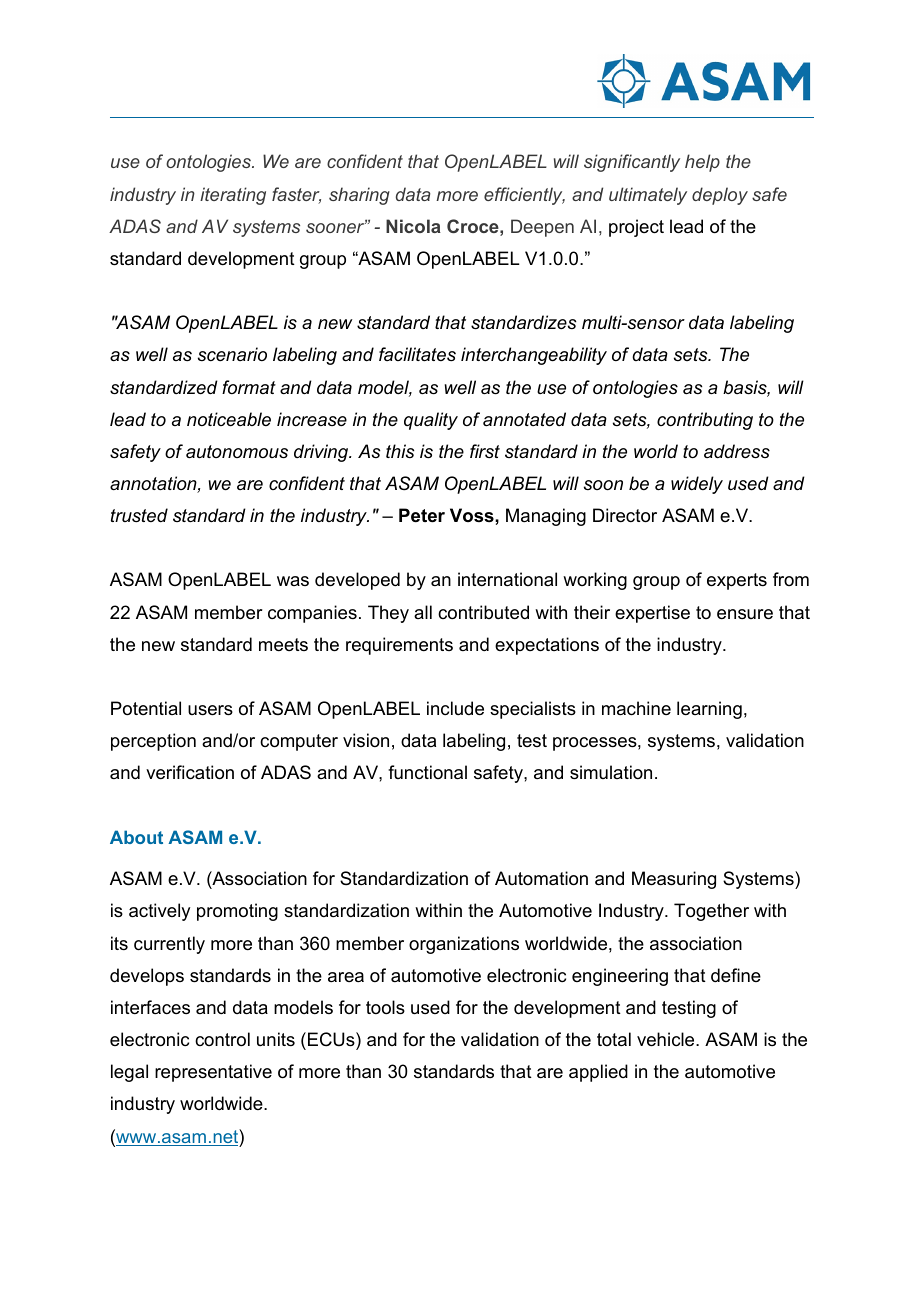 The width and height of the screenshot is (924, 1308). What do you see at coordinates (222, 1039) in the screenshot?
I see `control` at bounding box center [222, 1039].
